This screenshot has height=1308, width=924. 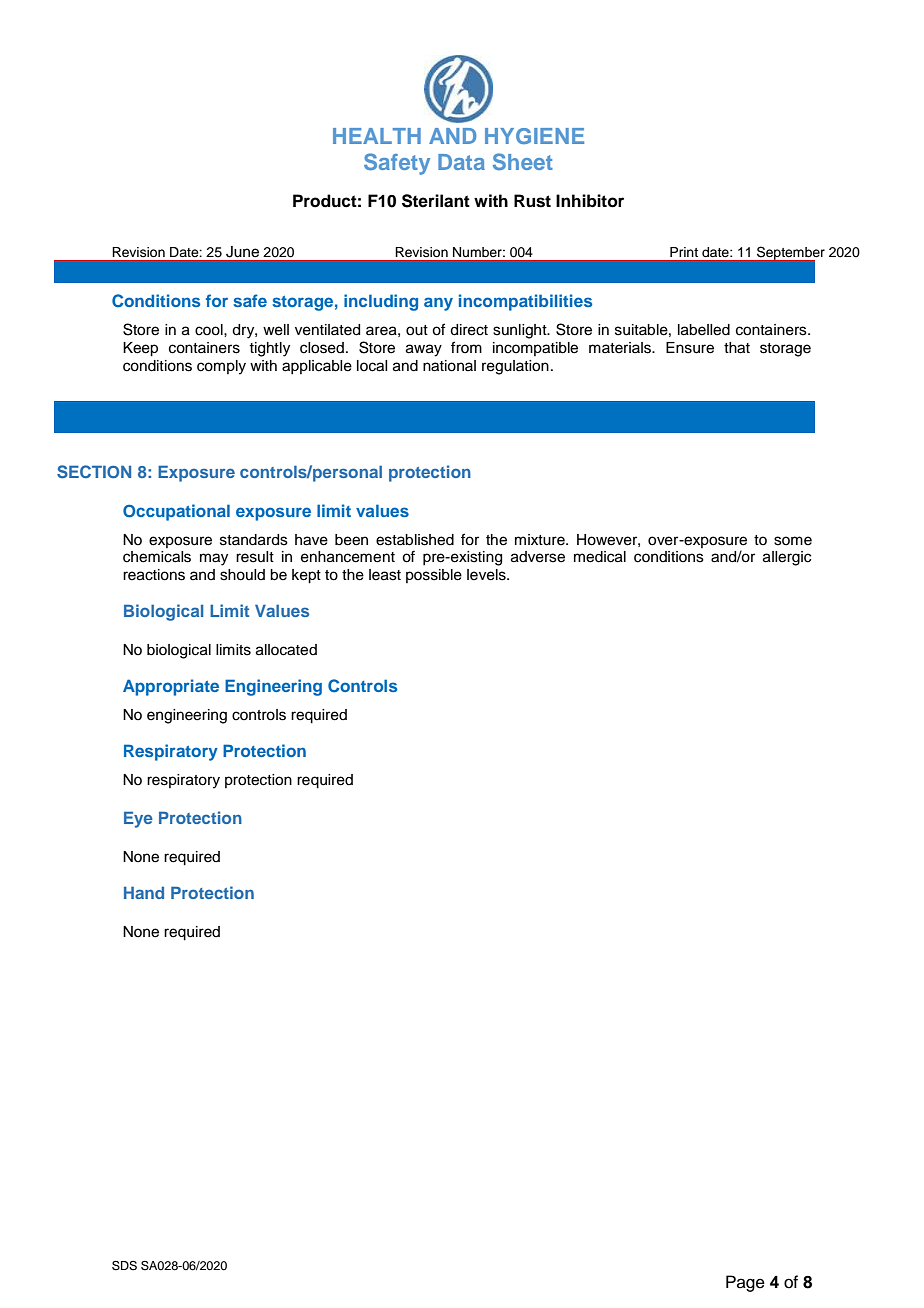 What do you see at coordinates (461, 162) in the screenshot?
I see `Data` at bounding box center [461, 162].
